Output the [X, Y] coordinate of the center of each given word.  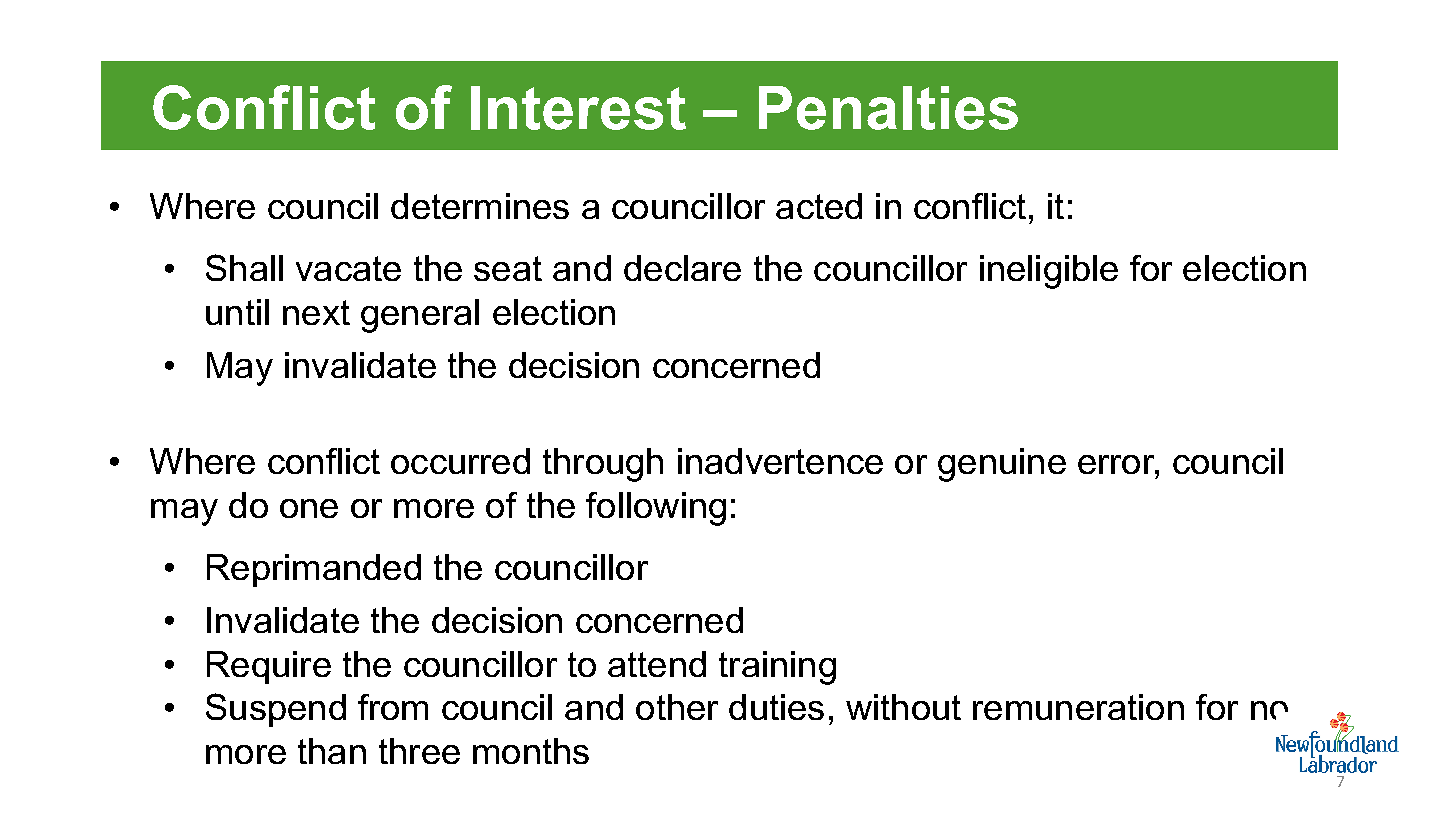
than [332, 751]
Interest [578, 108]
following [656, 509]
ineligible [1049, 272]
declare [682, 268]
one [309, 508]
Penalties [888, 108]
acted [819, 206]
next [316, 312]
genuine [1002, 465]
